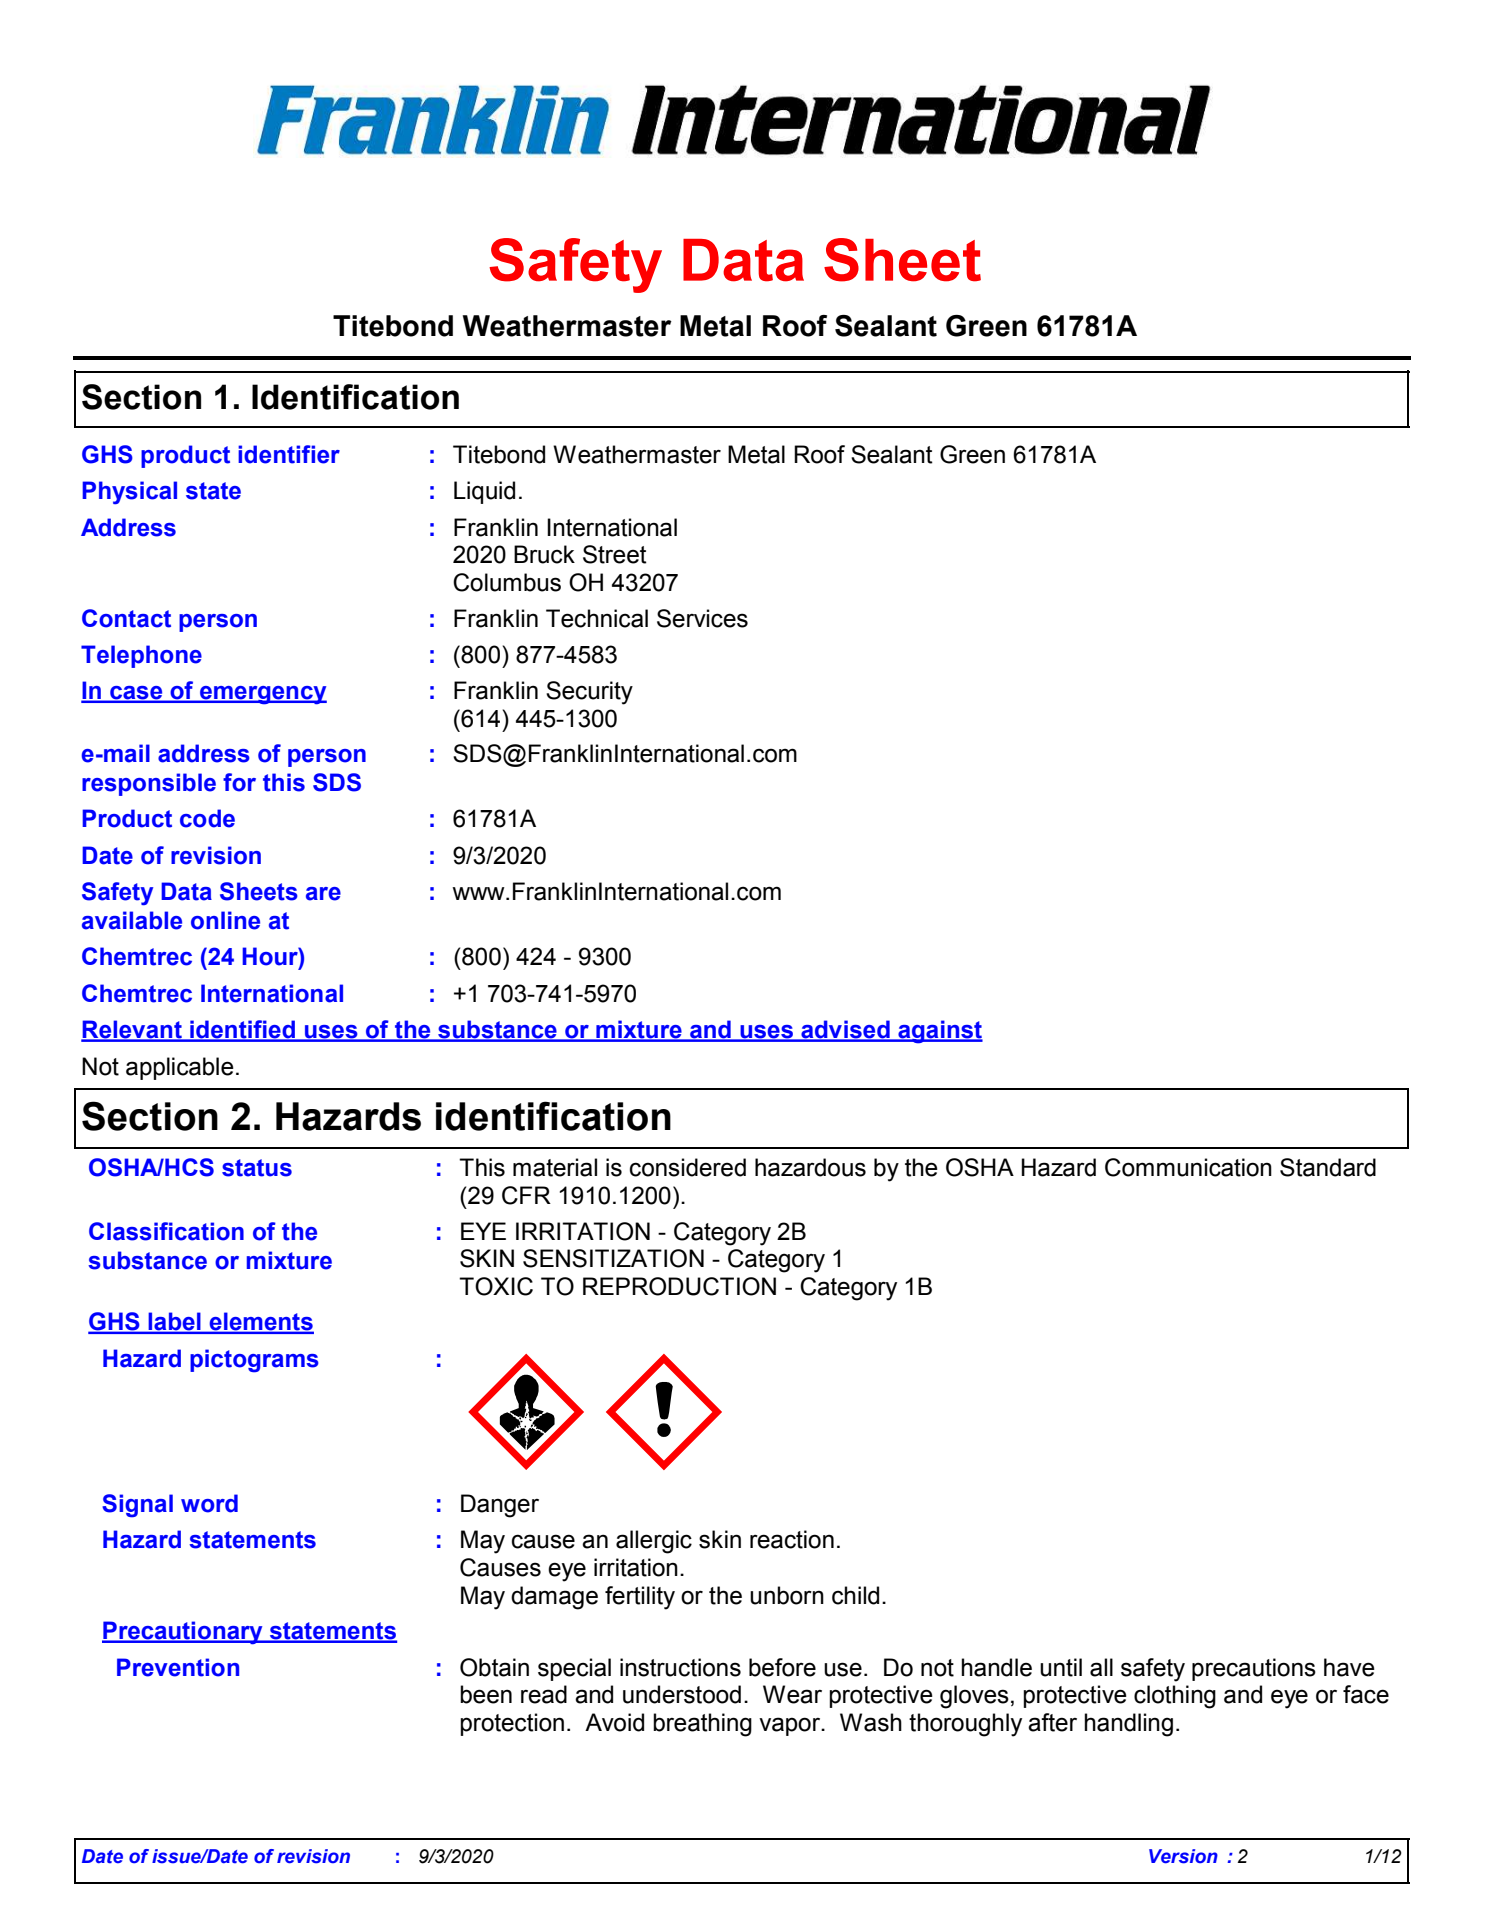 This screenshot has height=1925, width=1488. What do you see at coordinates (615, 554) in the screenshot?
I see `Street` at bounding box center [615, 554].
